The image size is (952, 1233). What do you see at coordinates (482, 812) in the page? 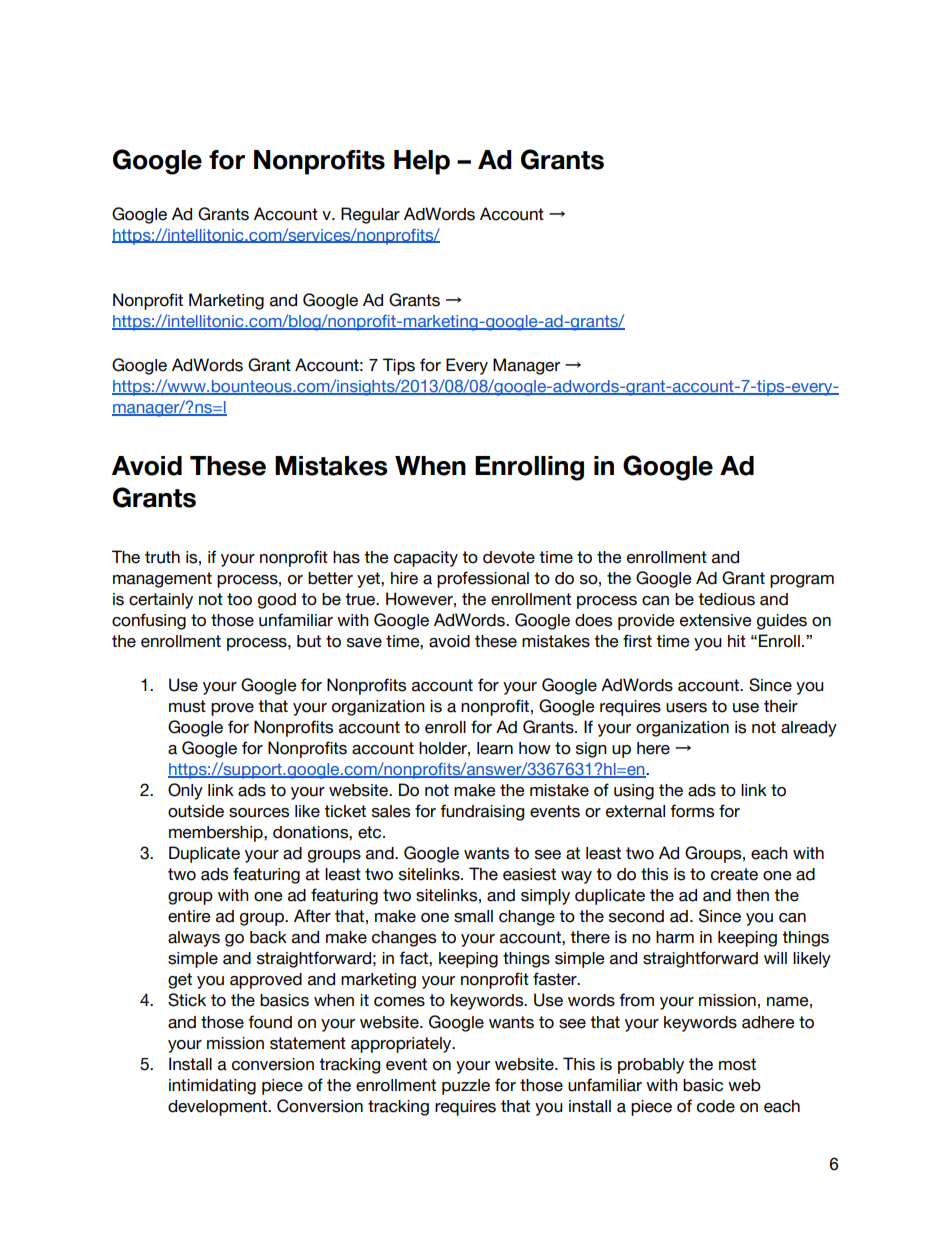
I see `fundraising` at bounding box center [482, 812].
